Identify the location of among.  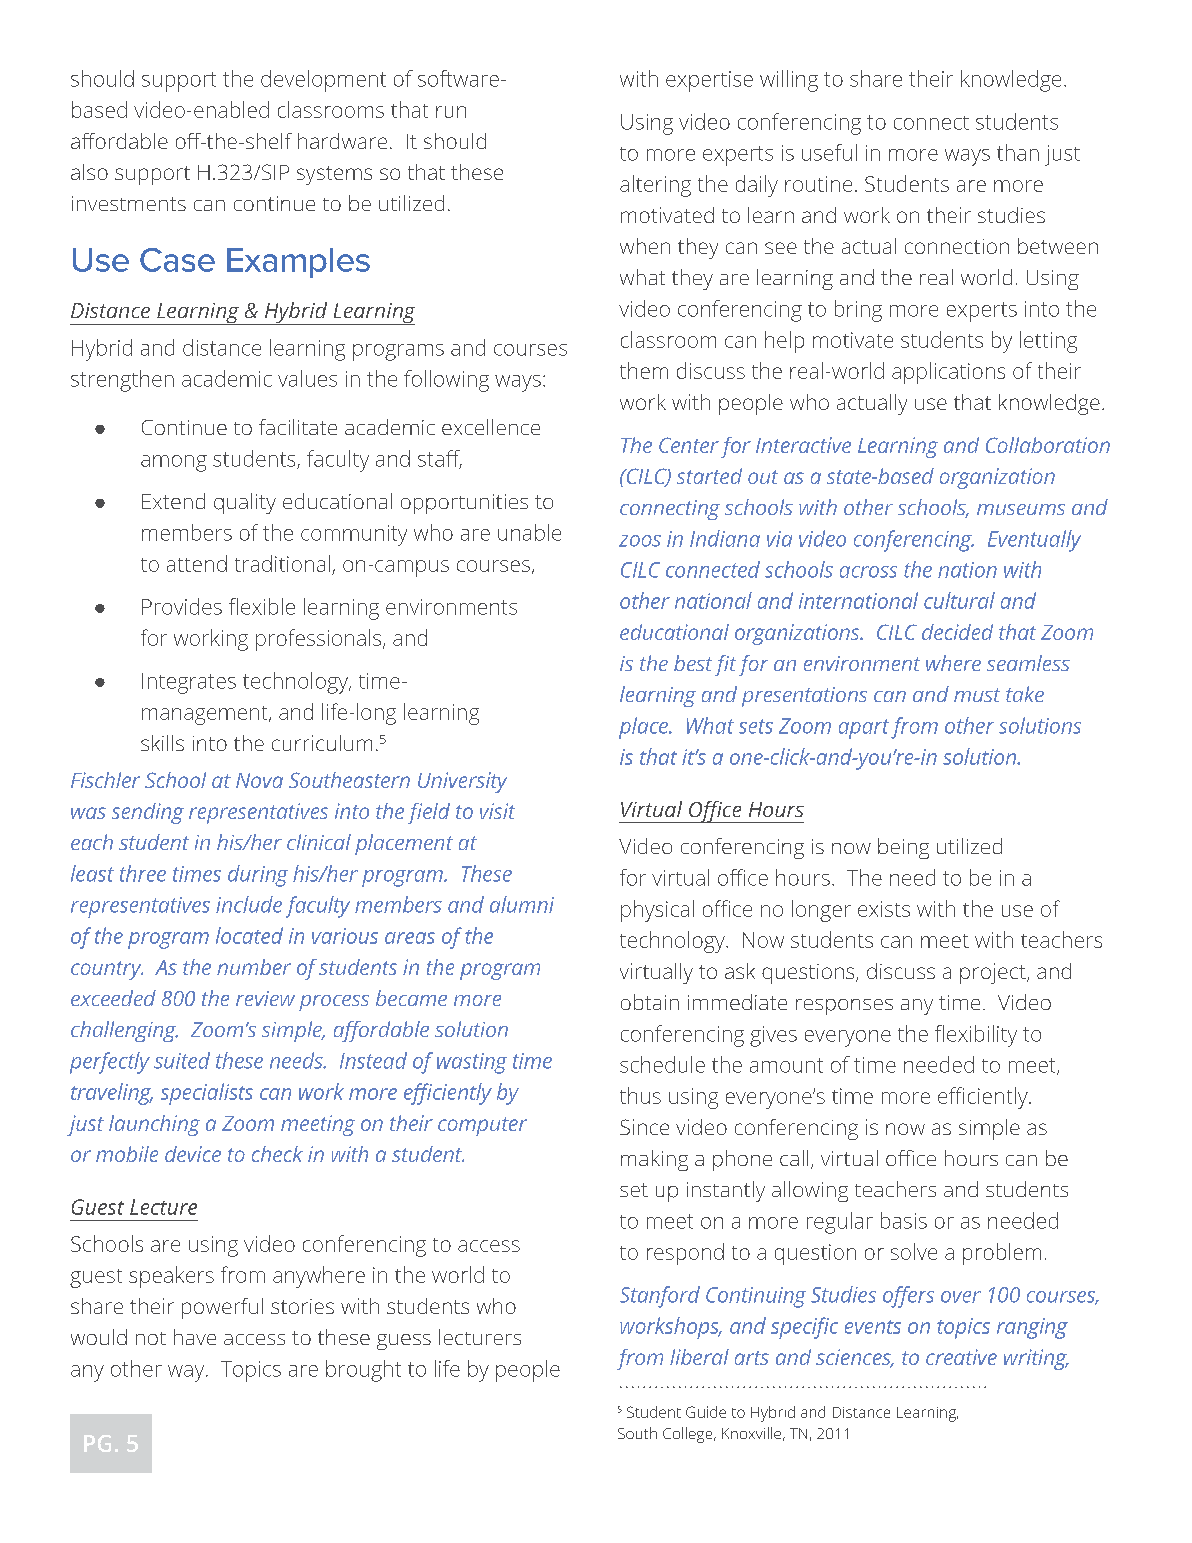
(174, 463).
